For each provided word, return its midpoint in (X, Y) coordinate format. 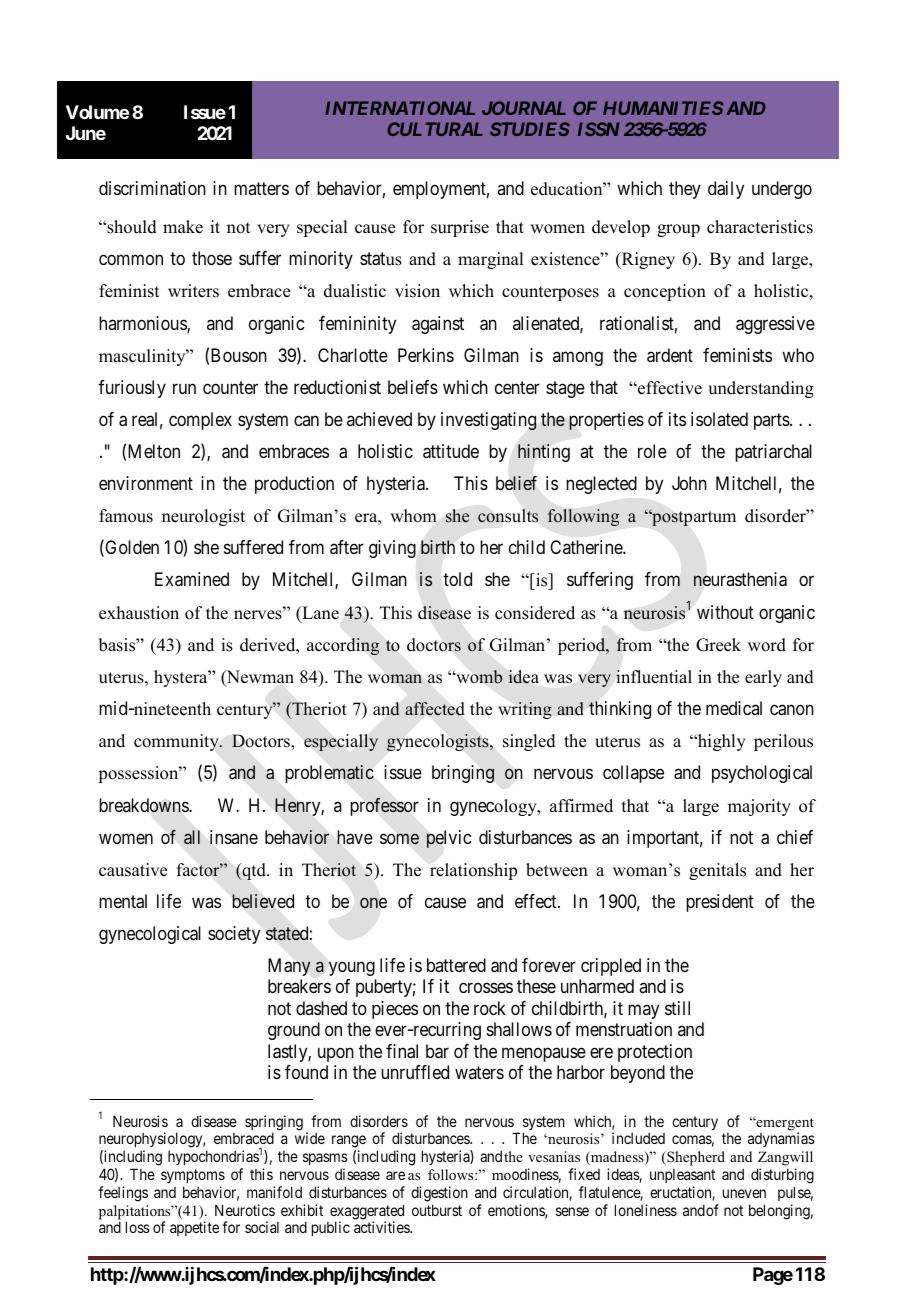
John (689, 483)
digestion (439, 1194)
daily (726, 190)
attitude (451, 451)
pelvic (449, 839)
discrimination (152, 188)
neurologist (203, 517)
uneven (744, 1193)
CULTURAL (435, 129)
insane (234, 837)
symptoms (193, 1176)
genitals (717, 871)
